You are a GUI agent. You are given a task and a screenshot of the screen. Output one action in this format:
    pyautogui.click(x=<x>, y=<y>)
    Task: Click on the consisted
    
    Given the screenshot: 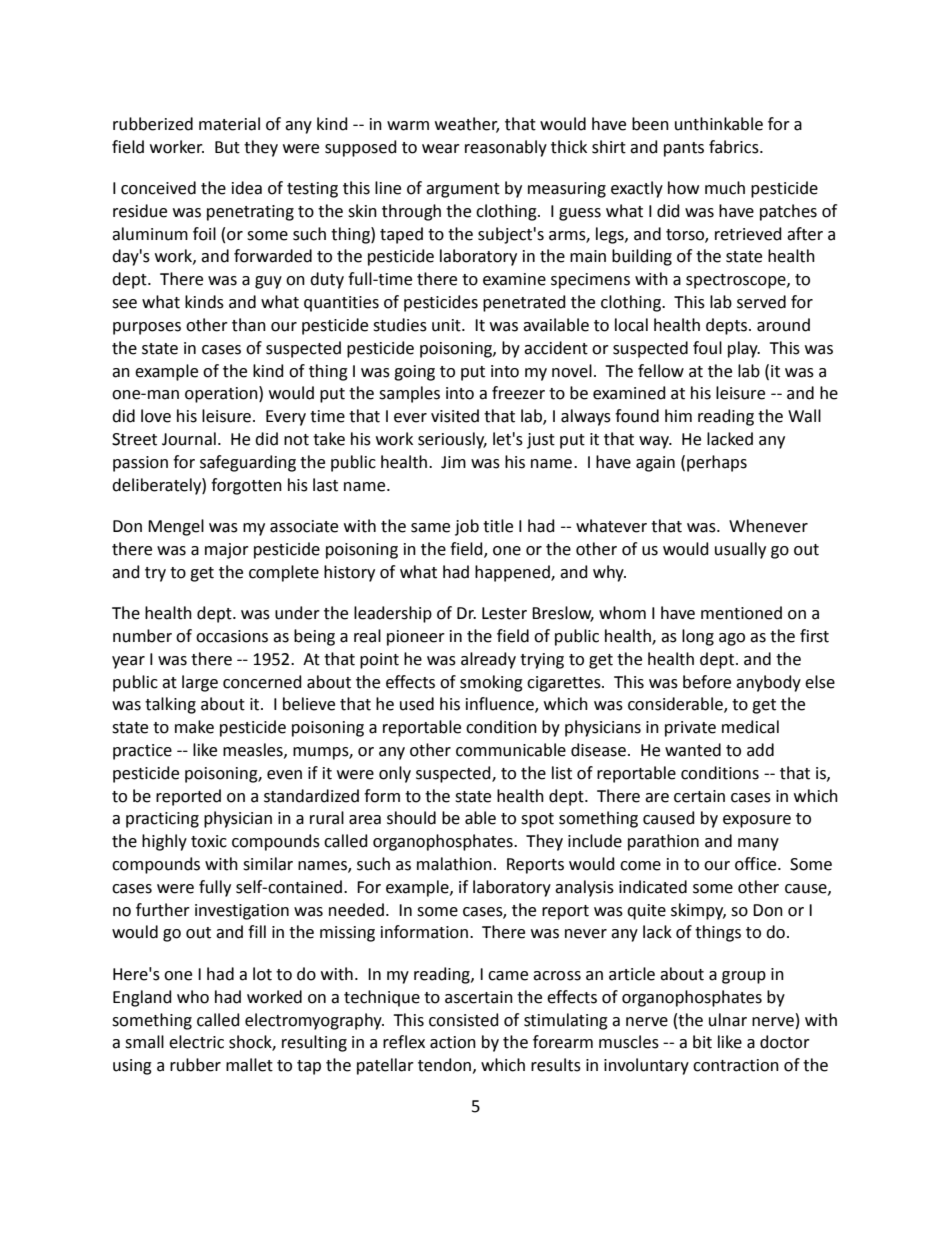 What is the action you would take?
    pyautogui.click(x=464, y=1020)
